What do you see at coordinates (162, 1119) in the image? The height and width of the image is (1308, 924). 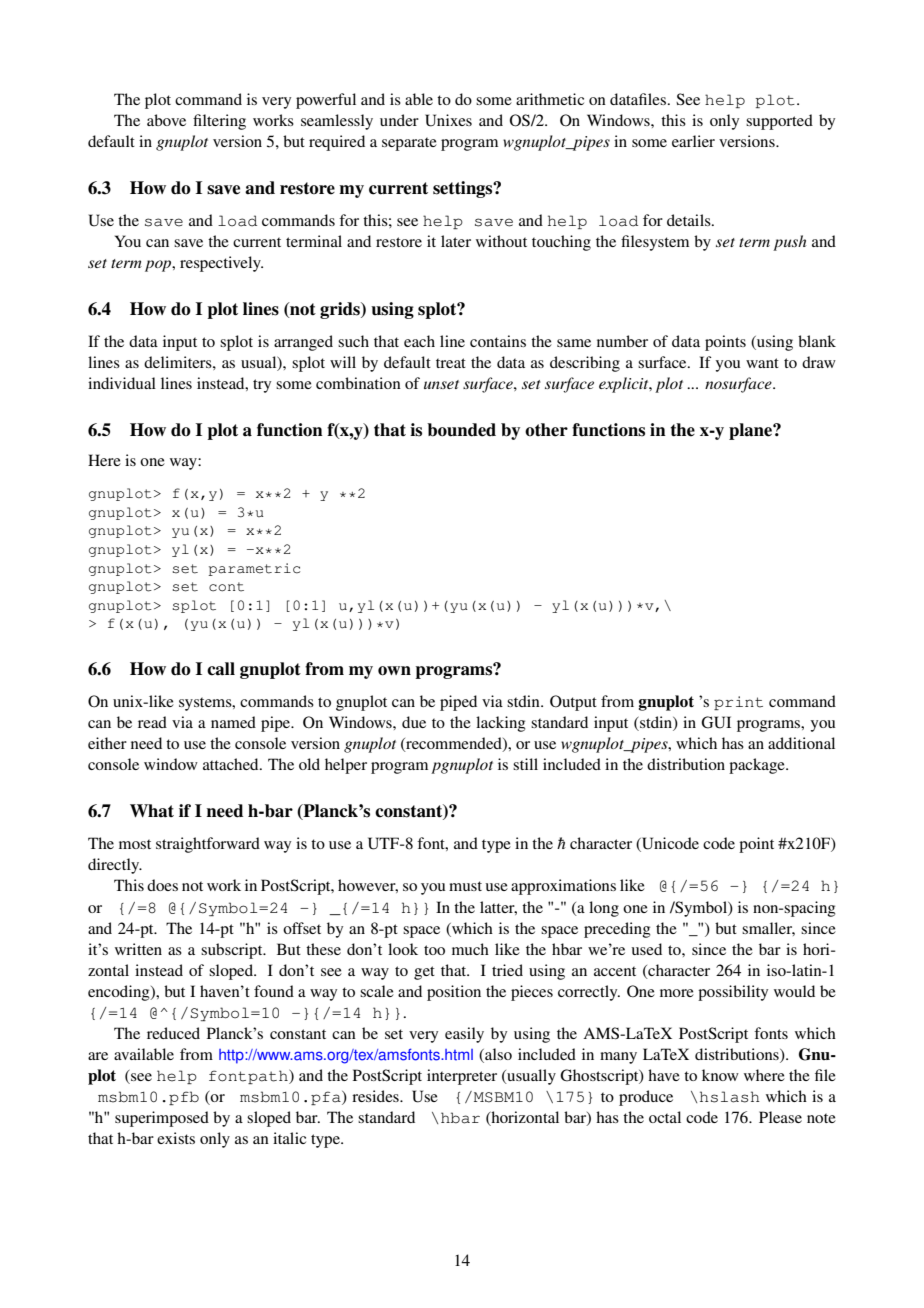 I see `superimposed` at bounding box center [162, 1119].
